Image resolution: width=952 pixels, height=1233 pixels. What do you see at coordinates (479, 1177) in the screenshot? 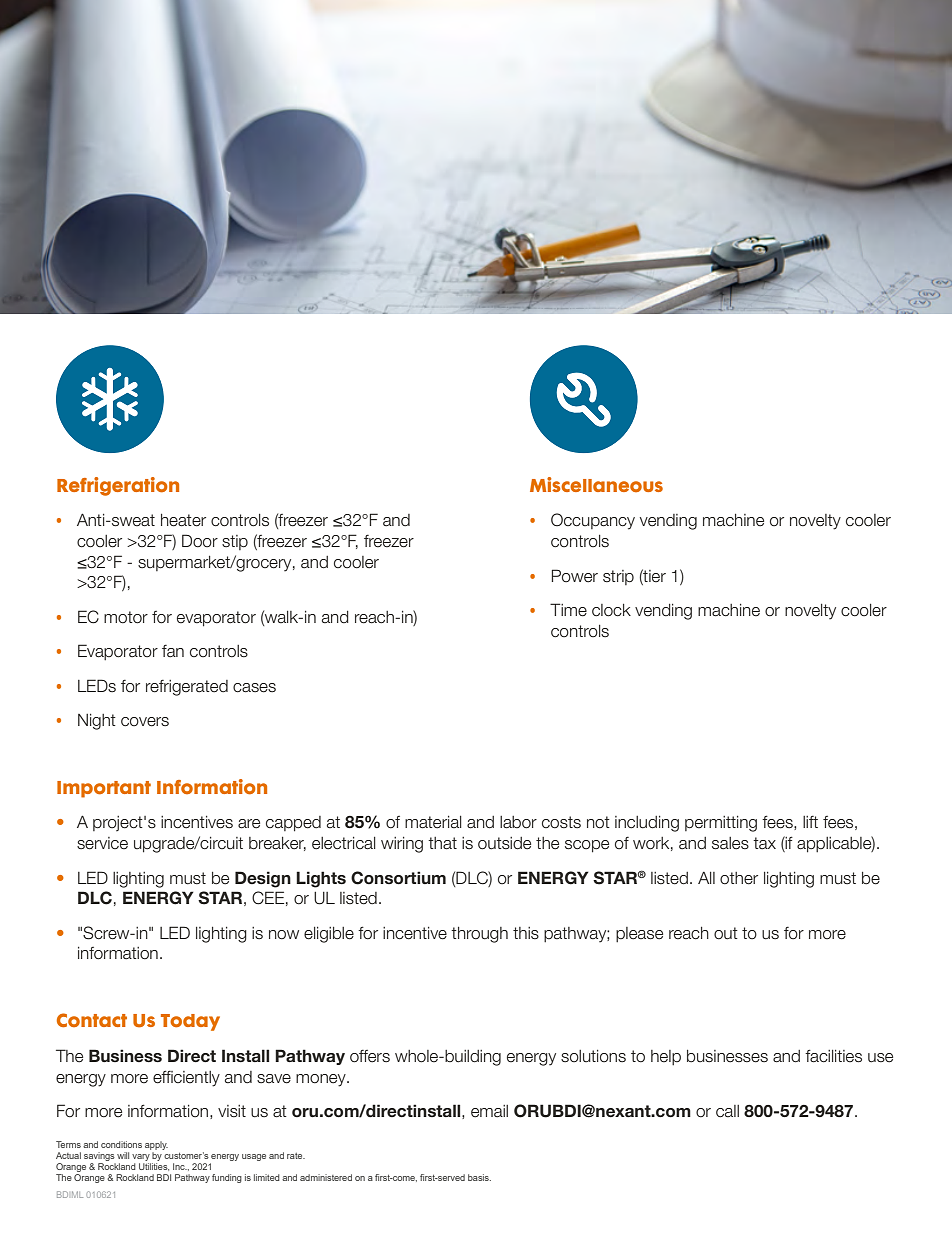
I see `basis` at bounding box center [479, 1177].
